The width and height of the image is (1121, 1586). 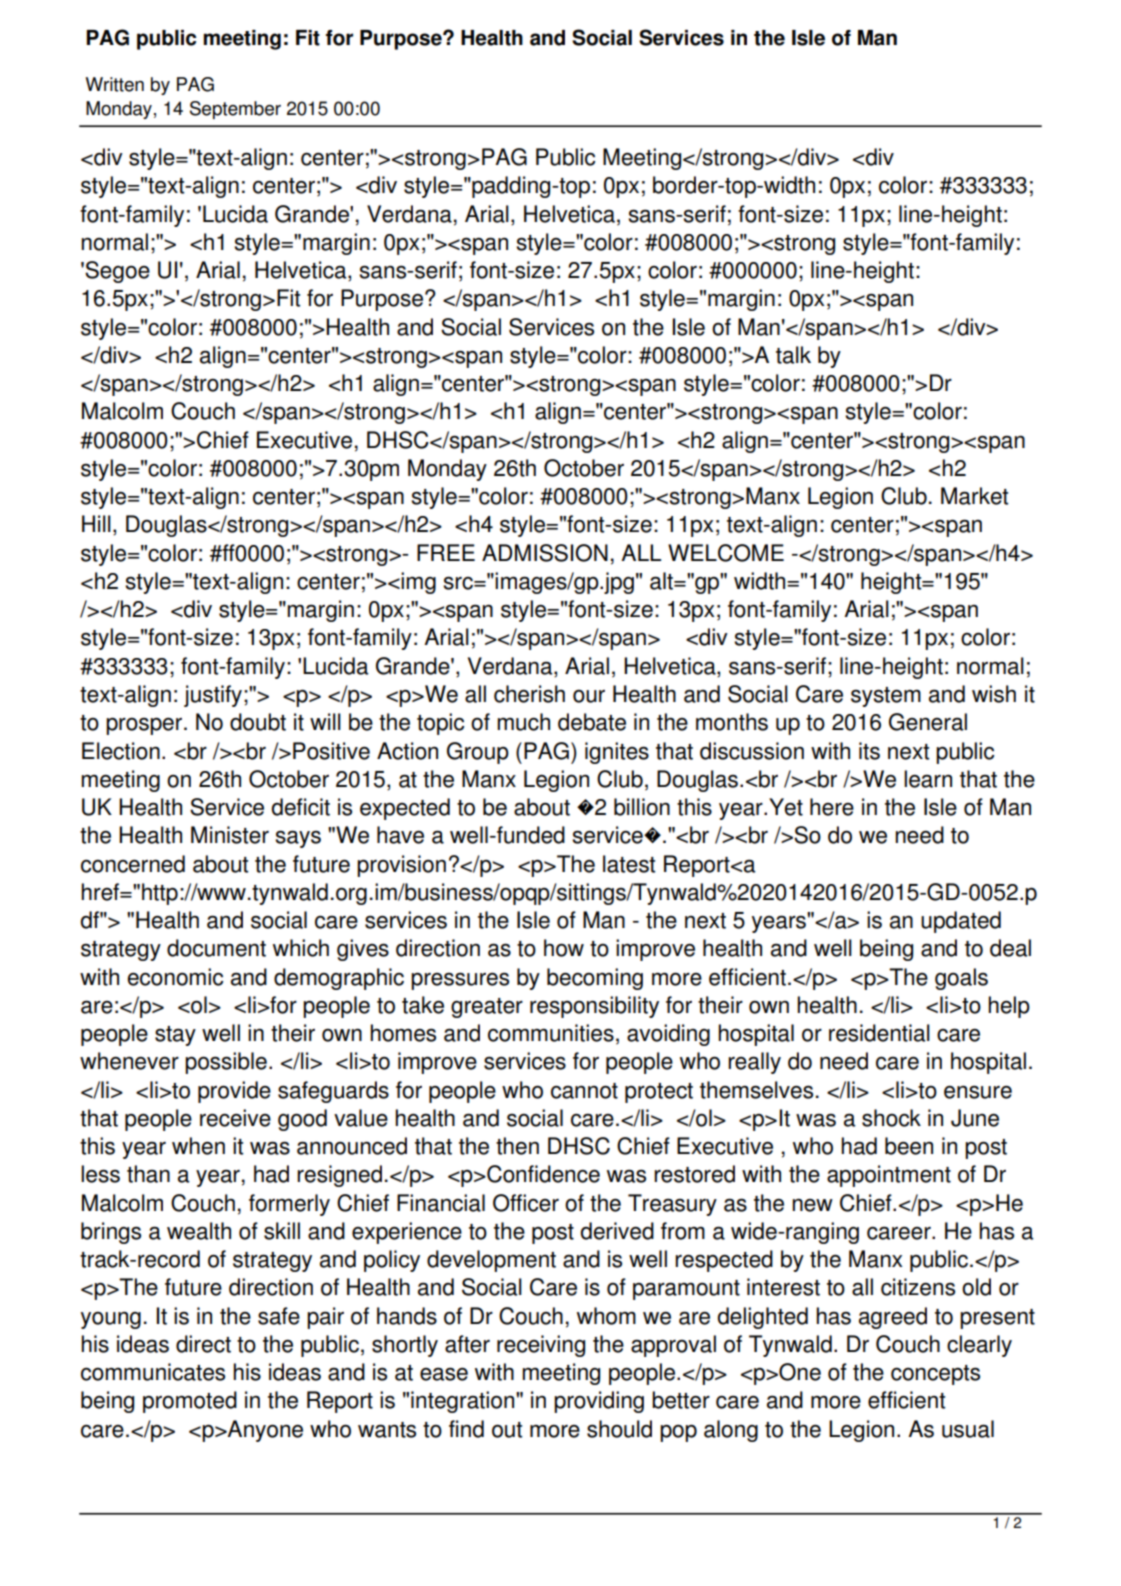 I want to click on providing, so click(x=599, y=1402).
